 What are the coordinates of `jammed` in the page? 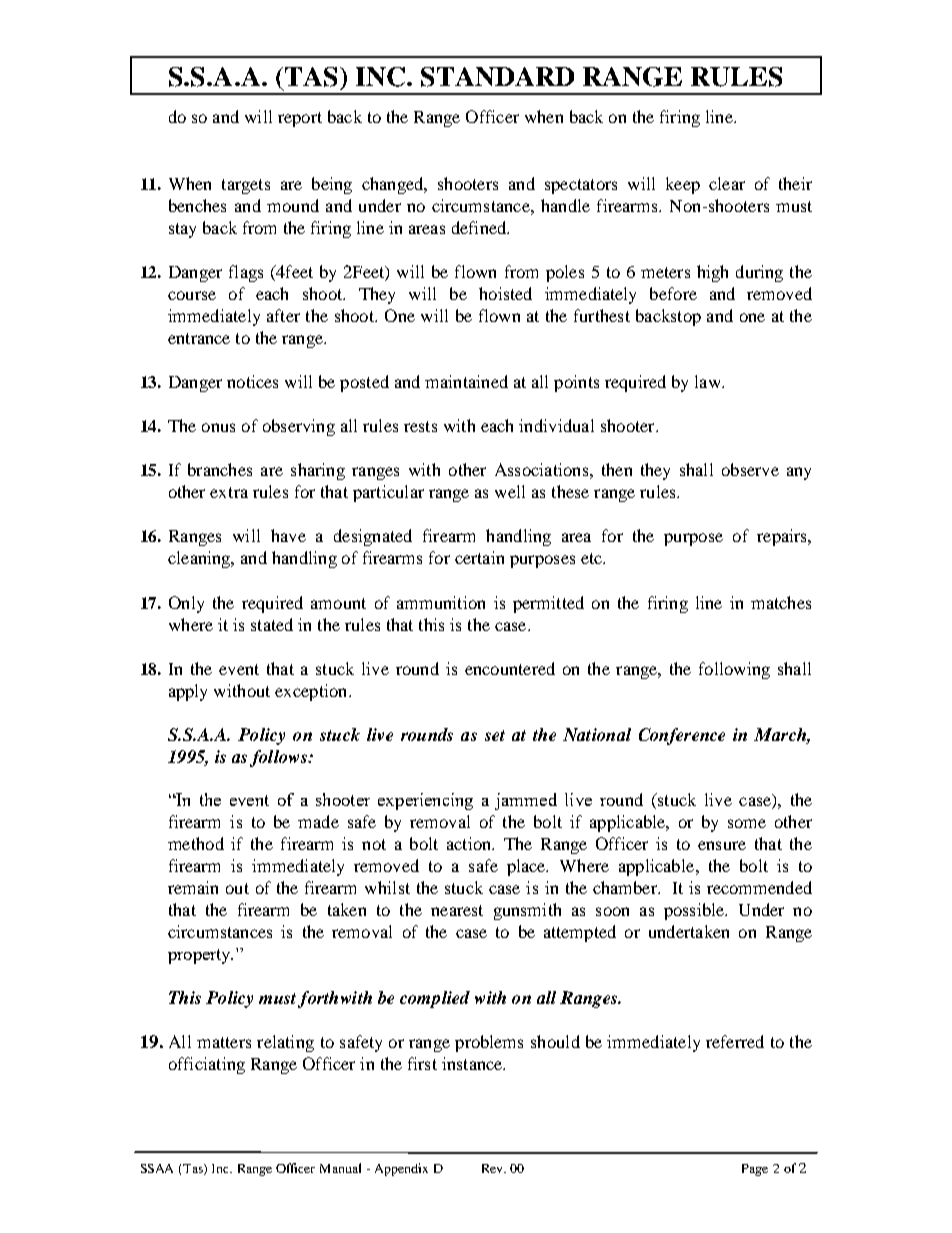 It's located at (526, 801).
